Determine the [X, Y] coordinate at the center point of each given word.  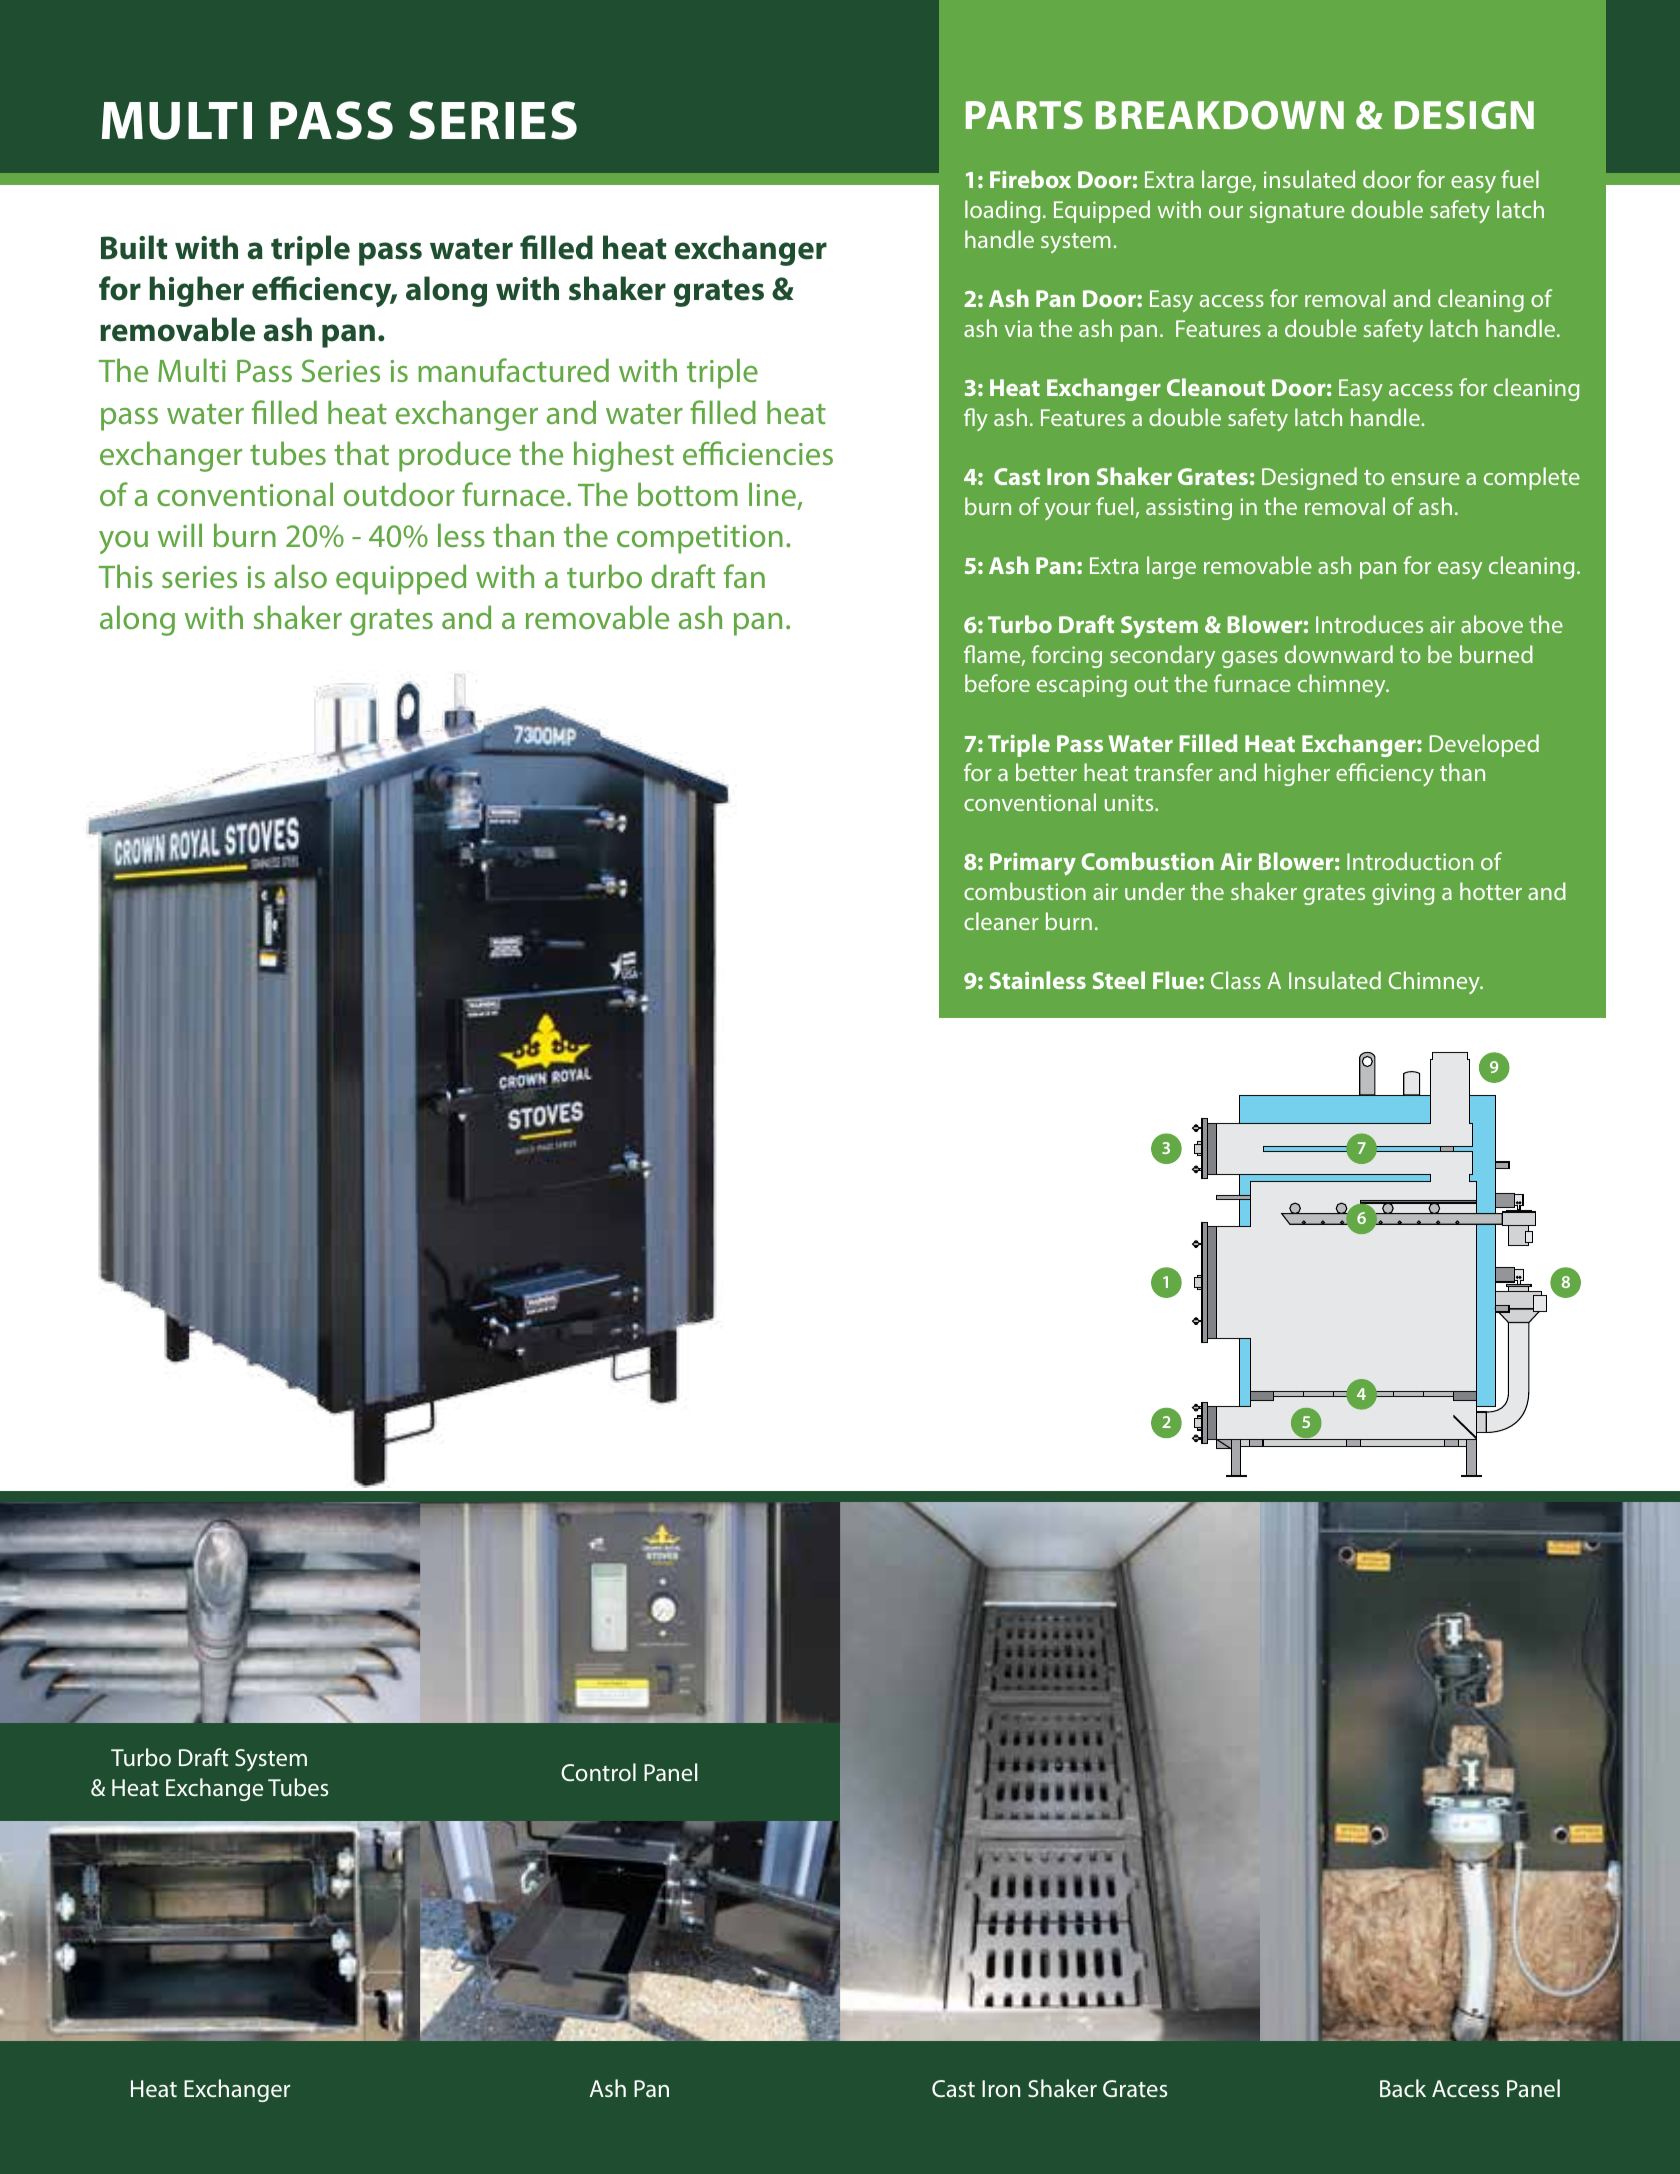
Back [1403, 2088]
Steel [1119, 980]
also [300, 576]
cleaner [1001, 921]
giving [1403, 894]
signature [1297, 212]
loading [1002, 211]
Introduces [1369, 624]
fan [744, 576]
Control [598, 1772]
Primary [1033, 864]
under [1155, 891]
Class [1236, 980]
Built [134, 247]
